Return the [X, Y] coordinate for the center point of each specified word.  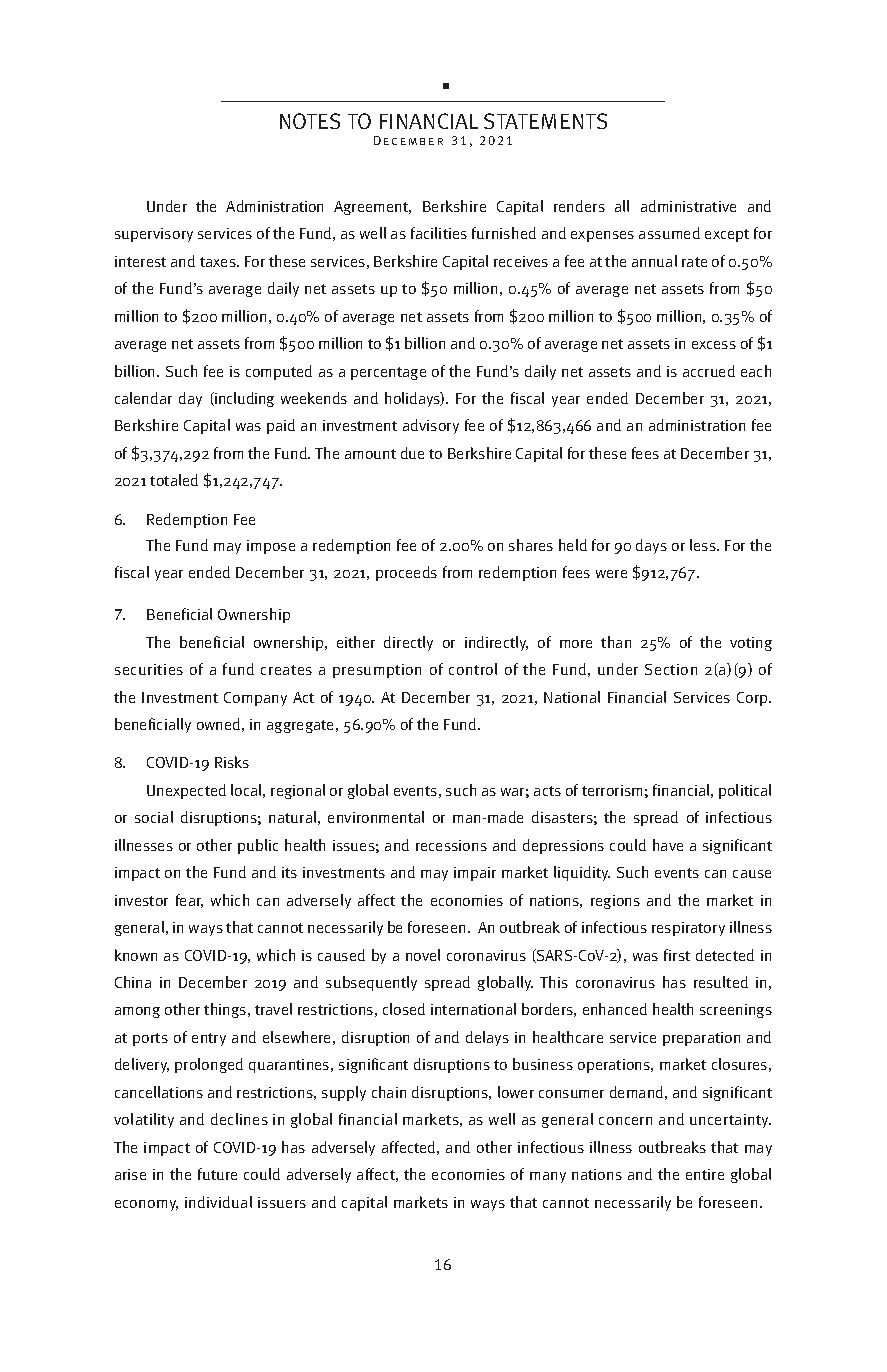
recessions [451, 845]
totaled [174, 480]
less [704, 545]
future [217, 1174]
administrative [688, 206]
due [412, 453]
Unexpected [186, 791]
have [668, 845]
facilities [439, 233]
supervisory [154, 235]
